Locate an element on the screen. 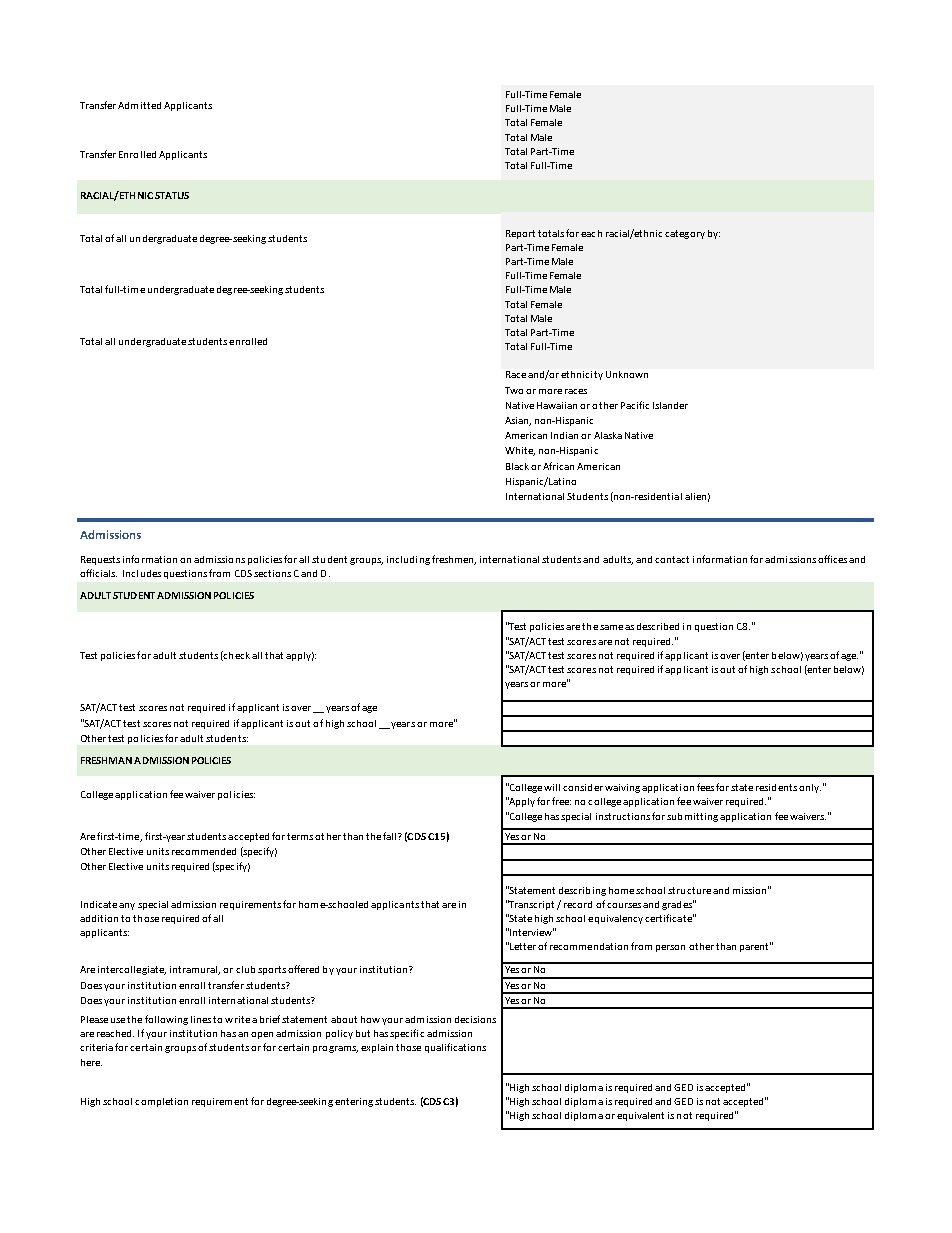 This screenshot has width=952, height=1233. completion is located at coordinates (161, 1102).
